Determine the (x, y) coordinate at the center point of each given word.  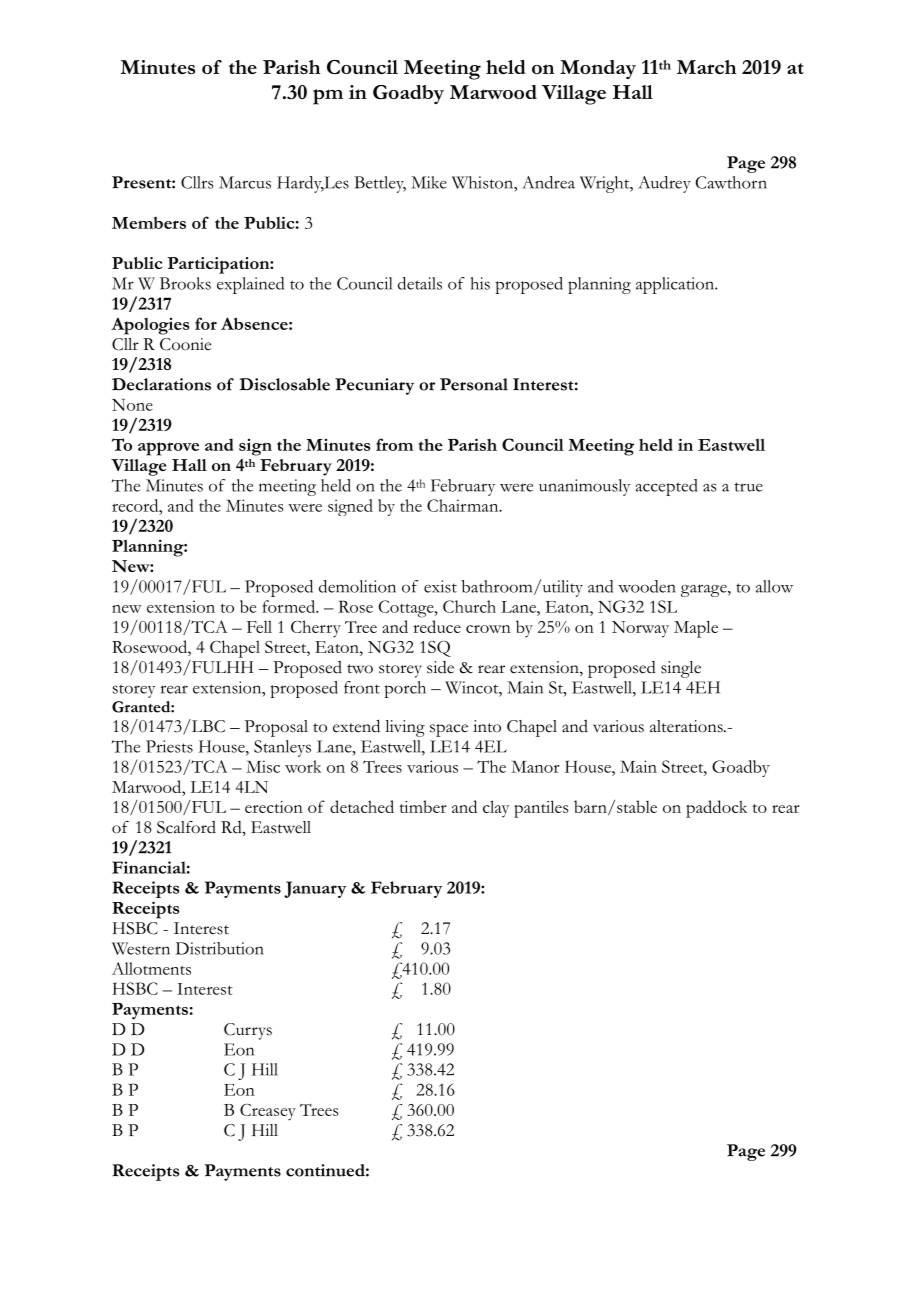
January (315, 889)
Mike (429, 182)
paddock (716, 809)
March (706, 67)
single (681, 669)
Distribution (220, 948)
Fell (259, 626)
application (676, 285)
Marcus (245, 182)
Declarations (161, 384)
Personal (474, 384)
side (440, 667)
